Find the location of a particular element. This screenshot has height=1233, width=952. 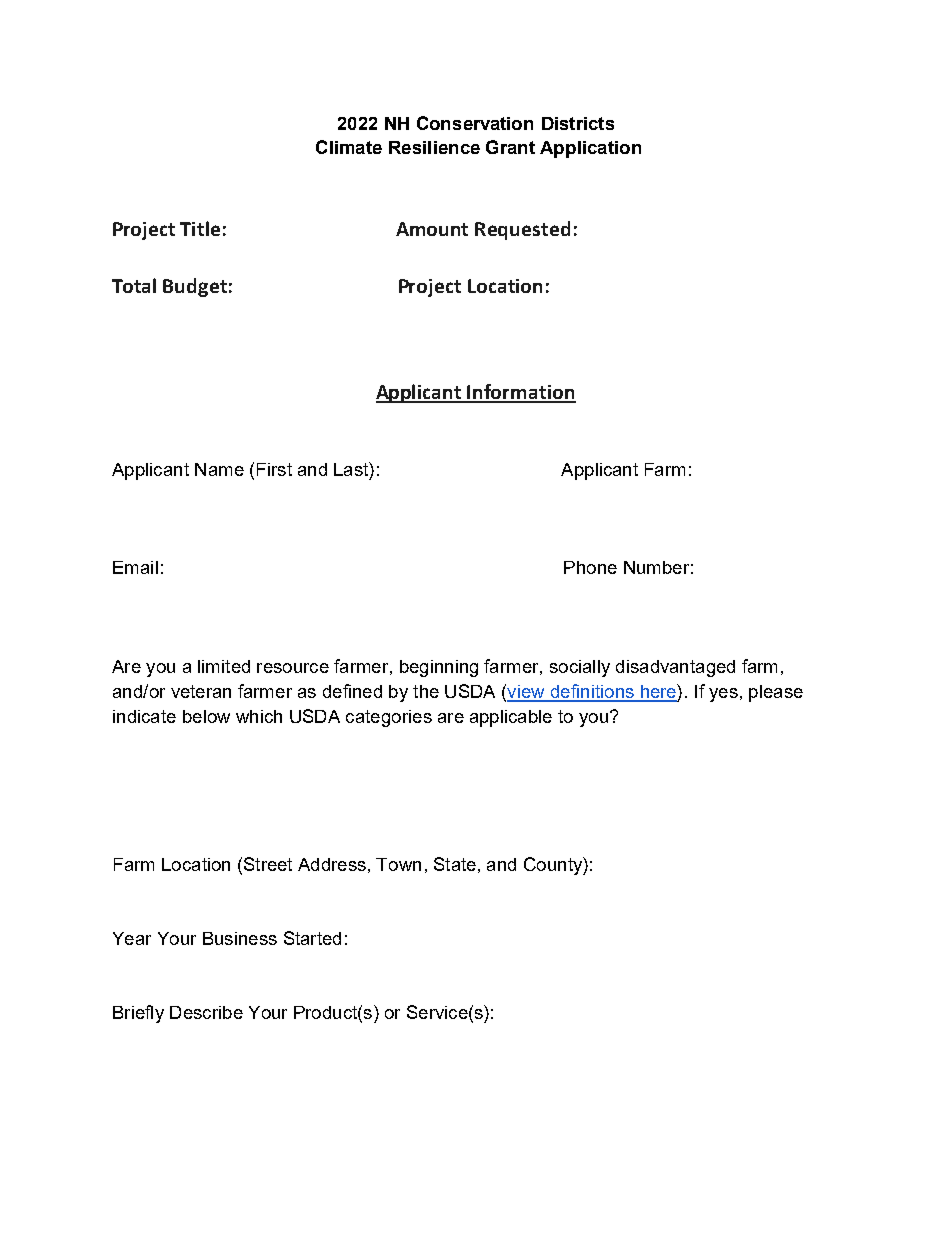

Budget is located at coordinates (195, 287).
